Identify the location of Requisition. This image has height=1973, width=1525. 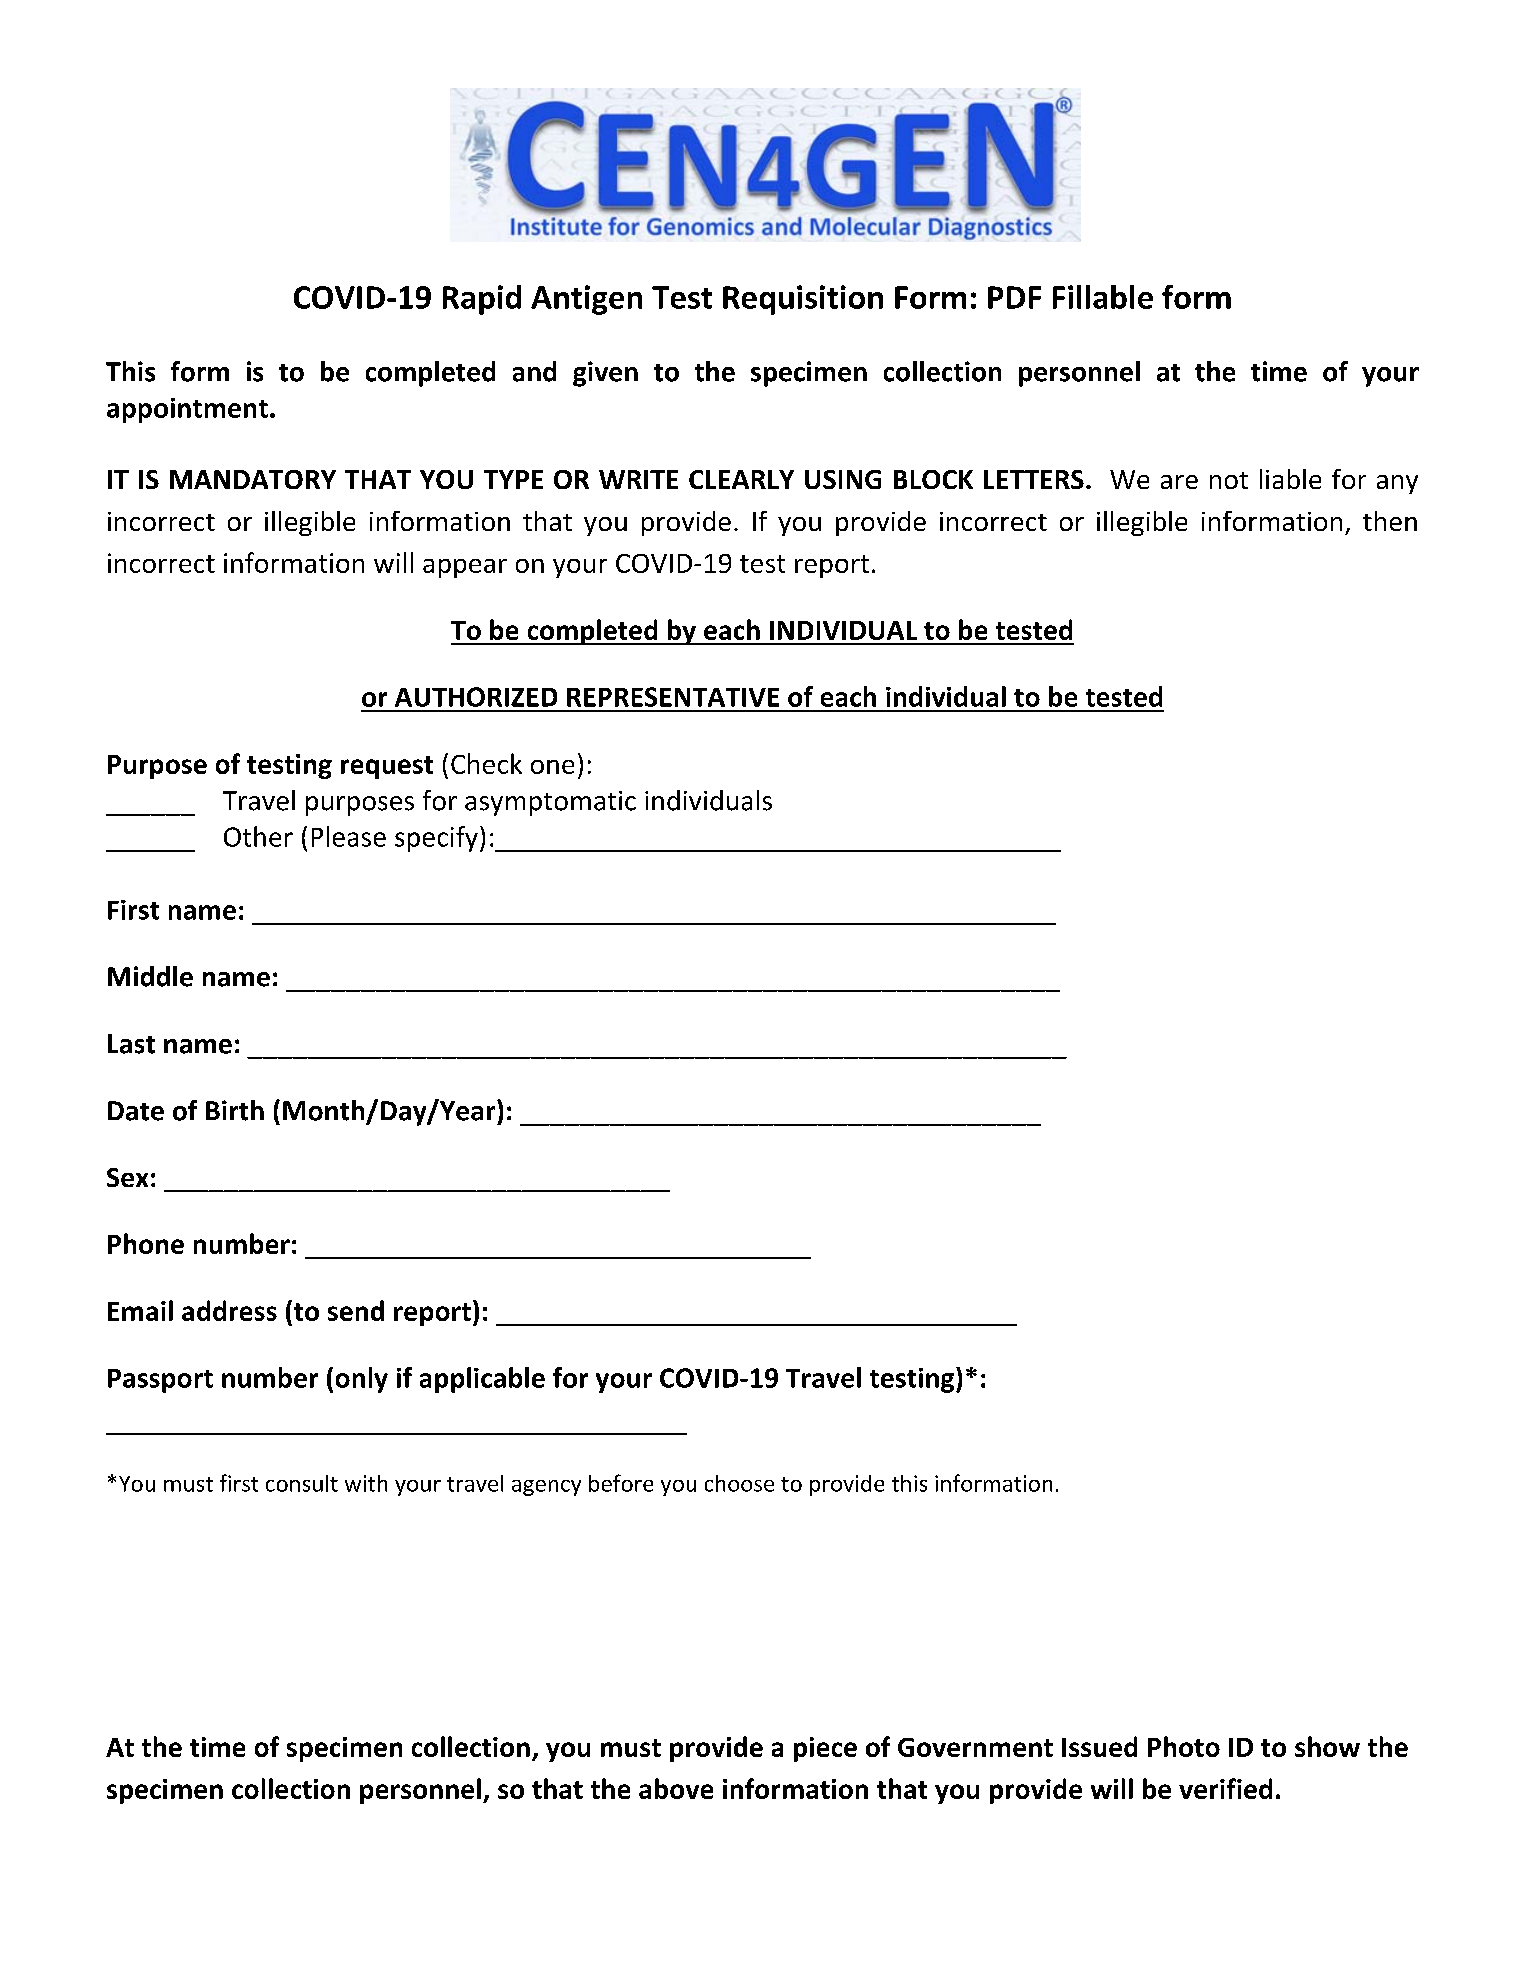
(803, 300).
